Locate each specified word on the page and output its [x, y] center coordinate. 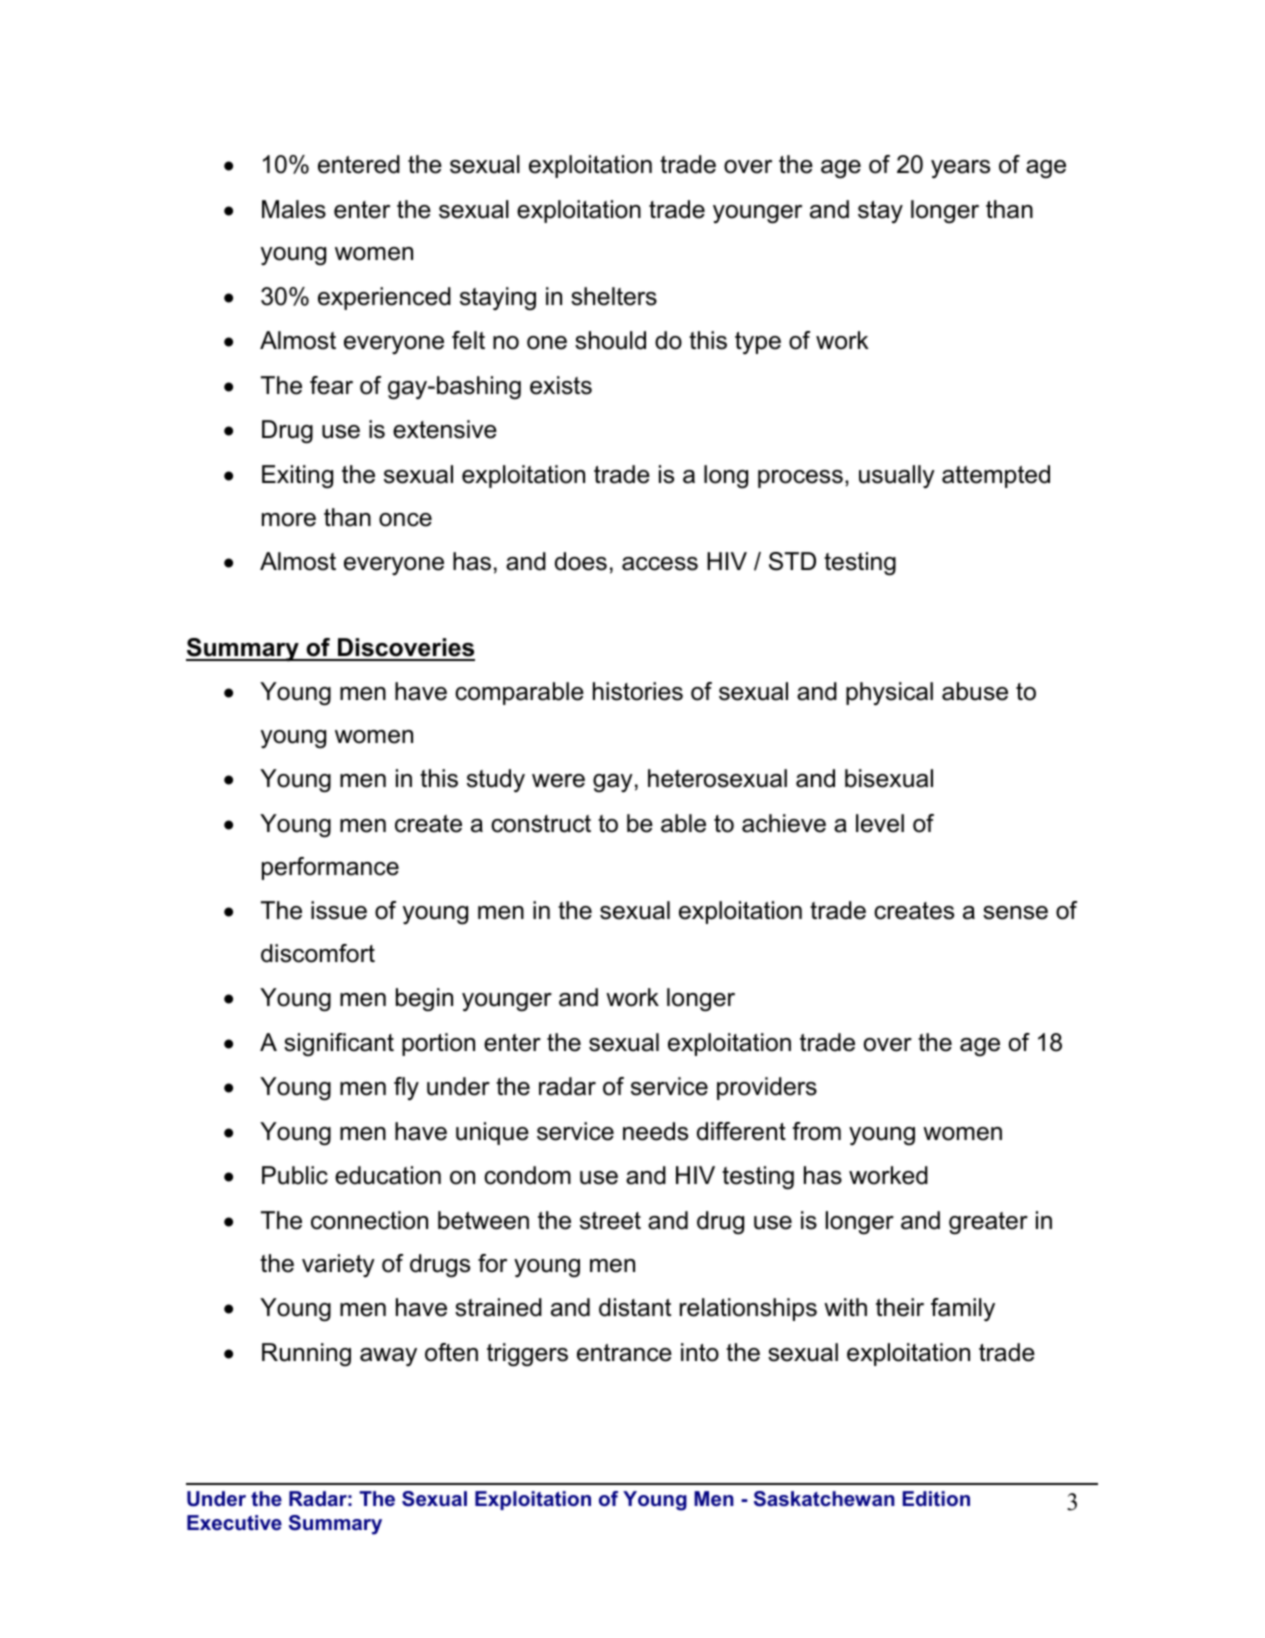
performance [330, 868]
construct [541, 824]
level [880, 823]
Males [294, 209]
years [960, 169]
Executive [234, 1522]
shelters [614, 296]
